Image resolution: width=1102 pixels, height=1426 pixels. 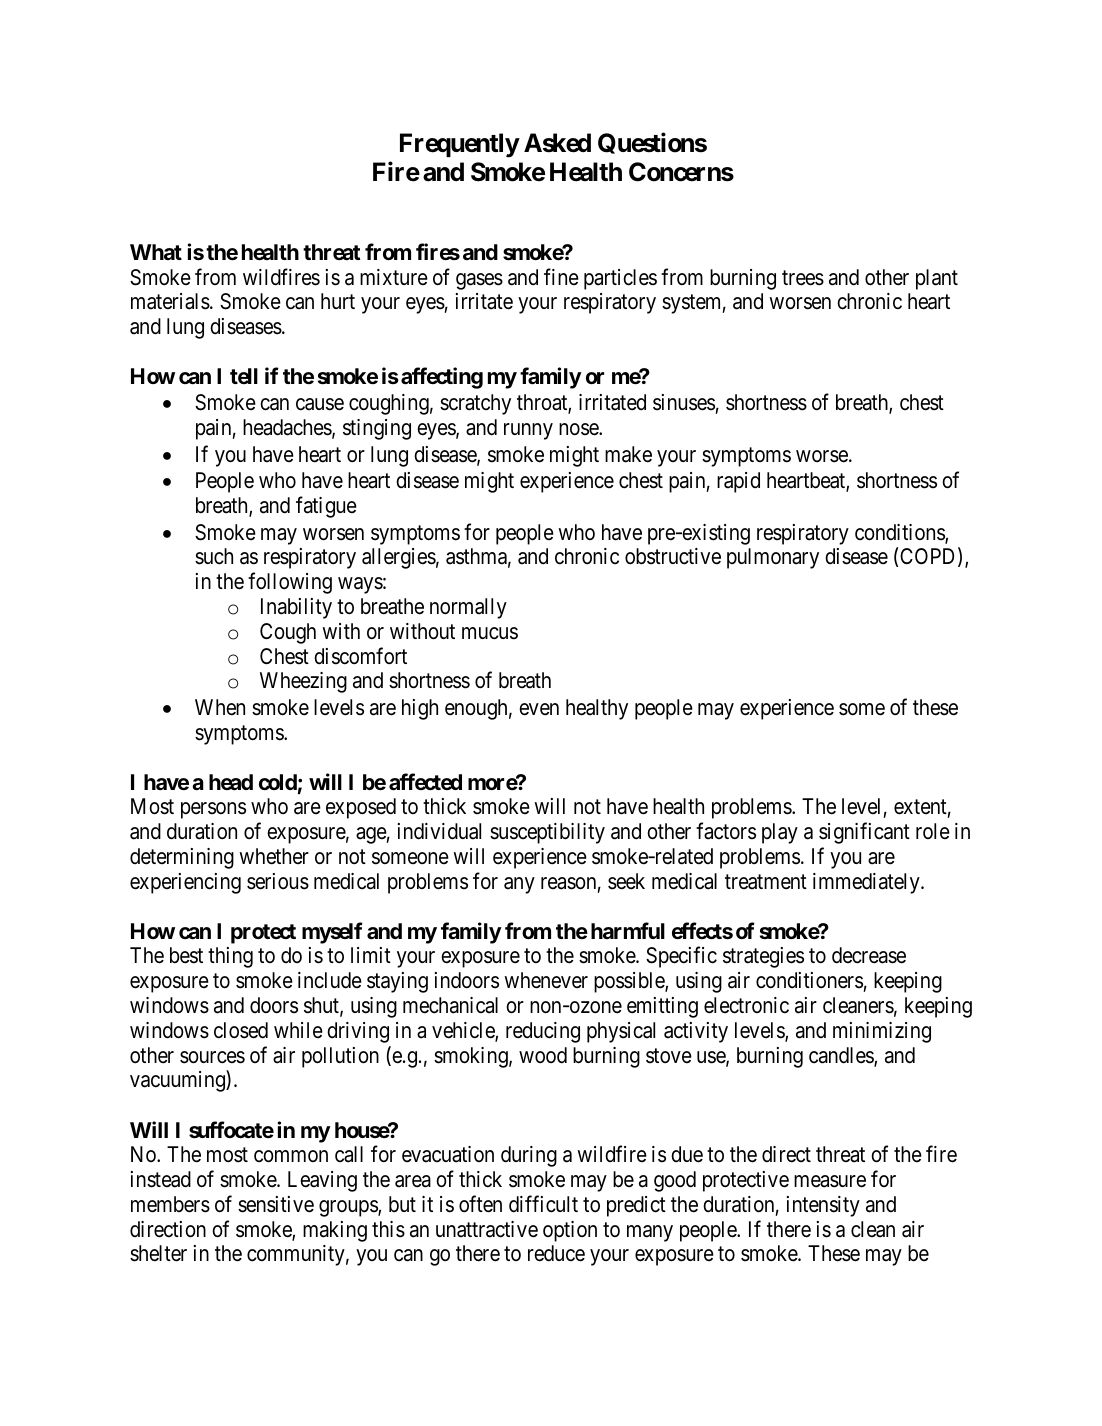 What do you see at coordinates (900, 533) in the screenshot?
I see `conditions` at bounding box center [900, 533].
